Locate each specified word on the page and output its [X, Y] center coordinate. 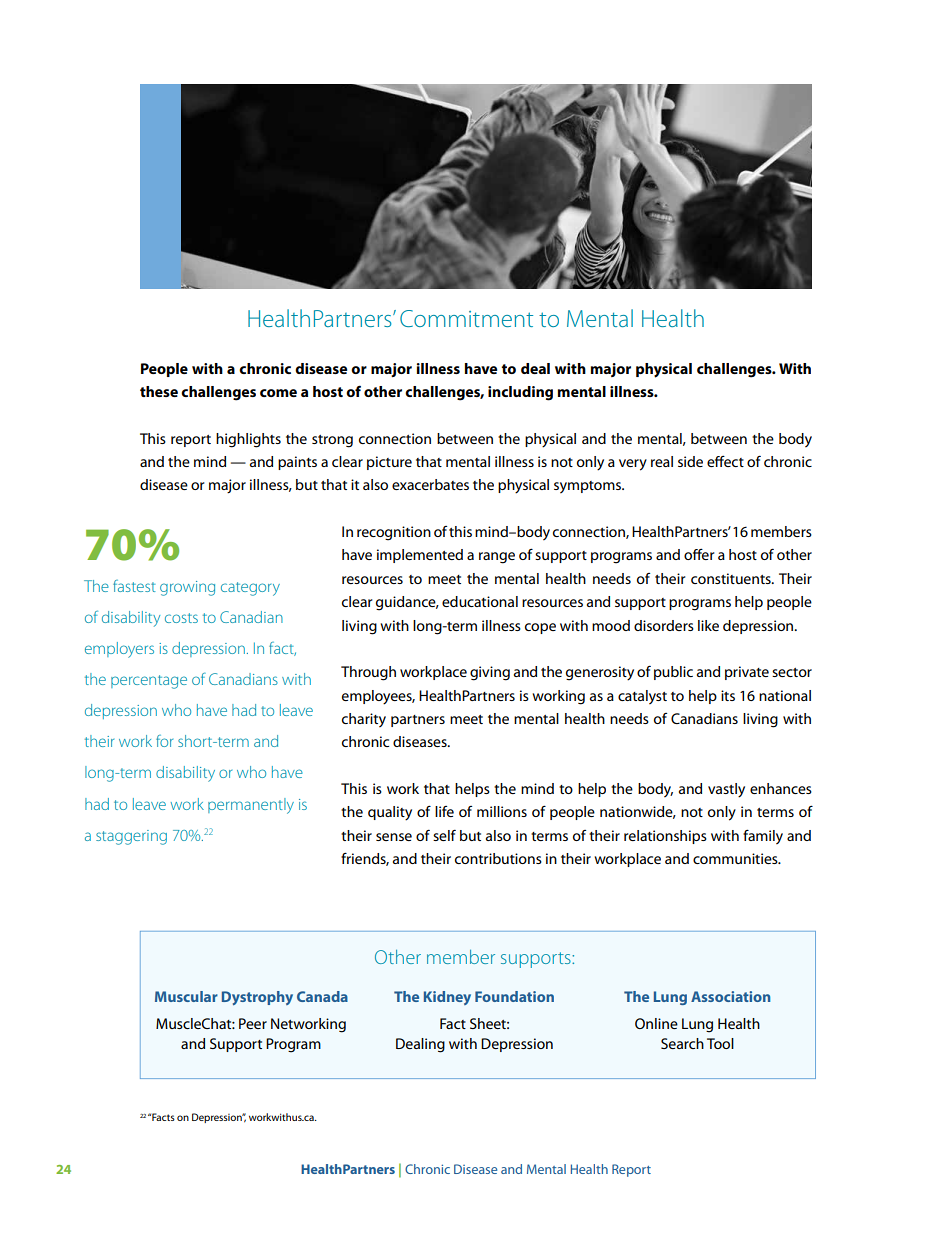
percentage [149, 682]
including [520, 393]
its [728, 695]
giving [490, 673]
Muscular [186, 996]
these [159, 391]
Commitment [466, 318]
